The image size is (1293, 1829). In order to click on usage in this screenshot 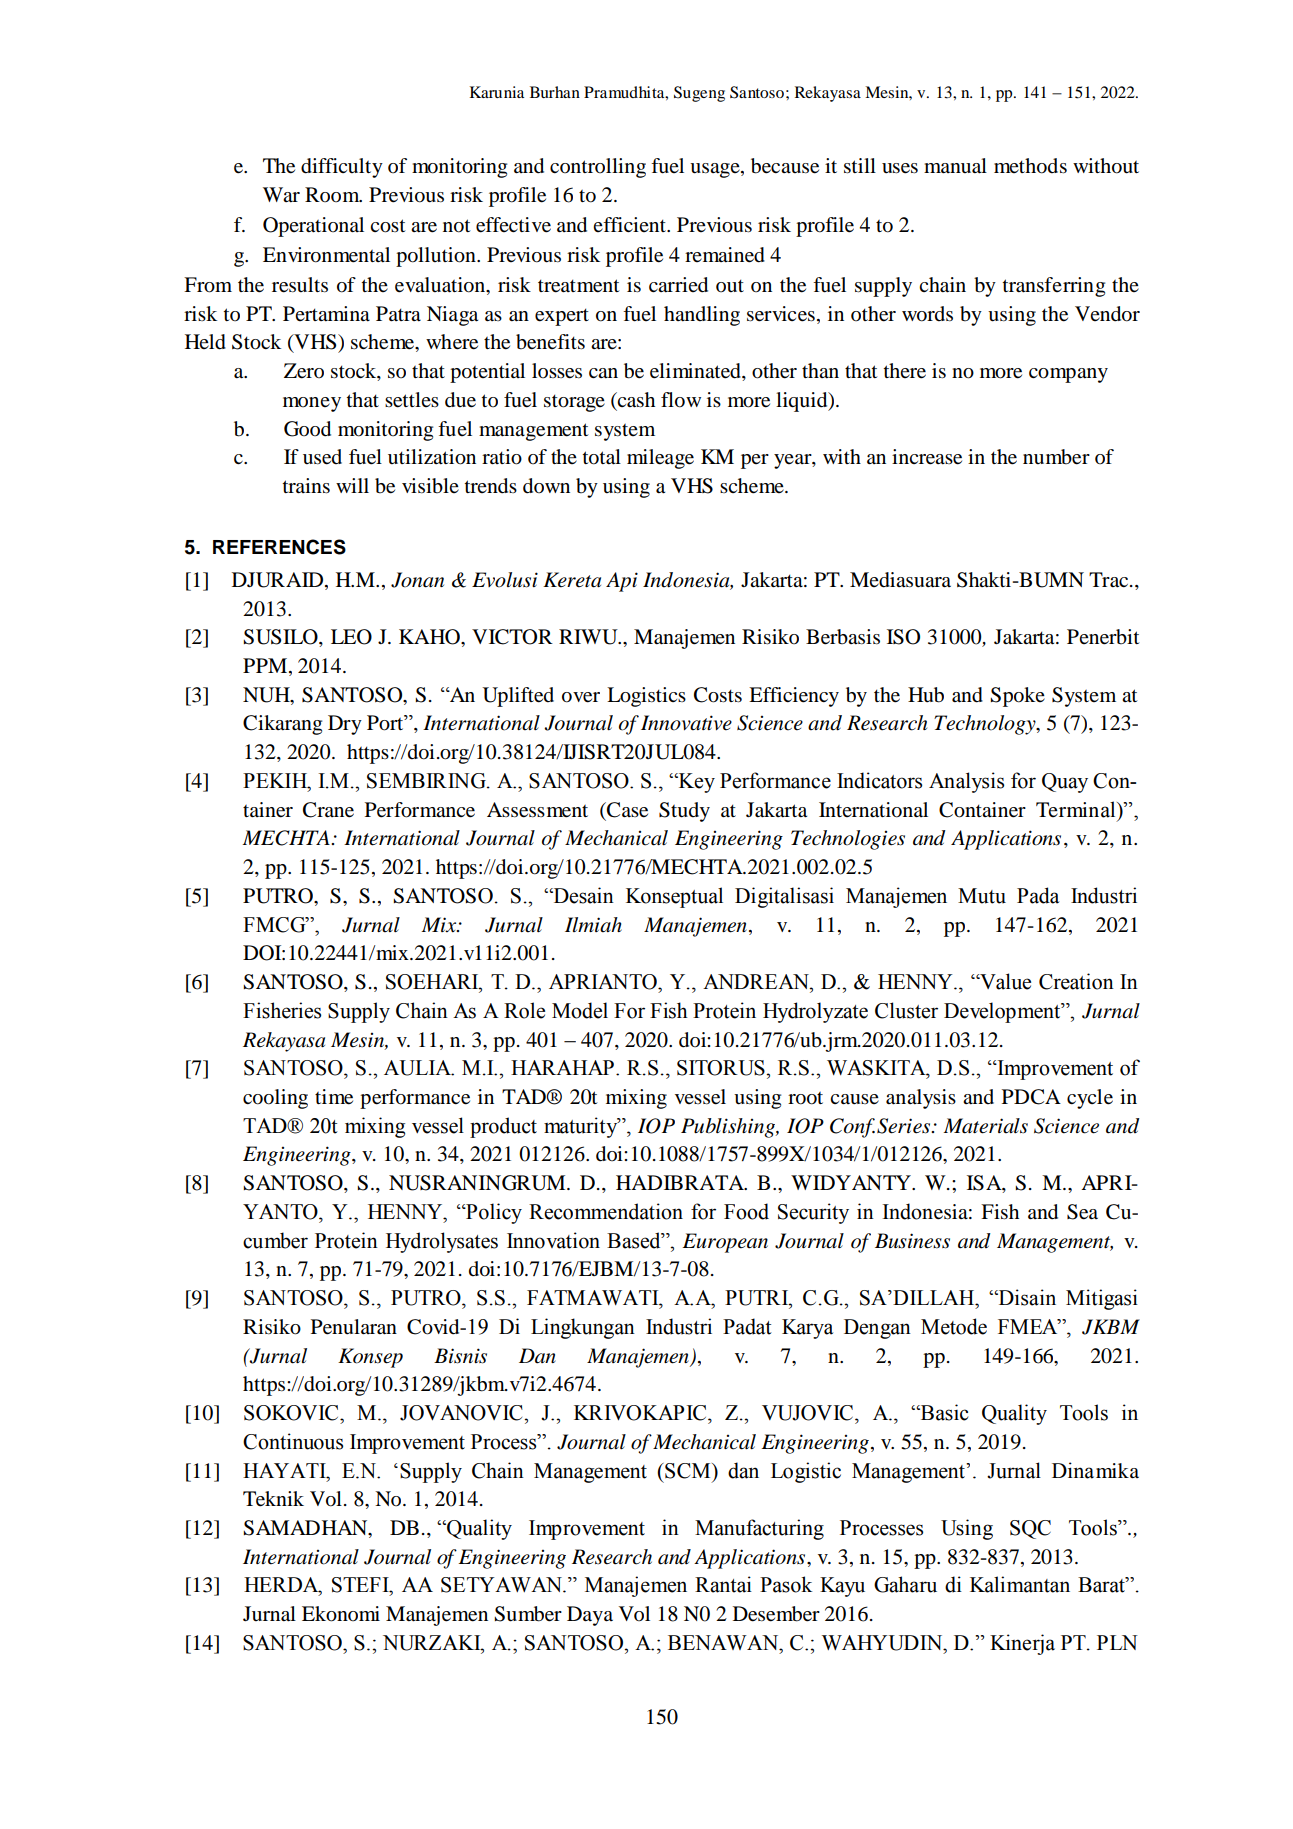, I will do `click(716, 170)`.
